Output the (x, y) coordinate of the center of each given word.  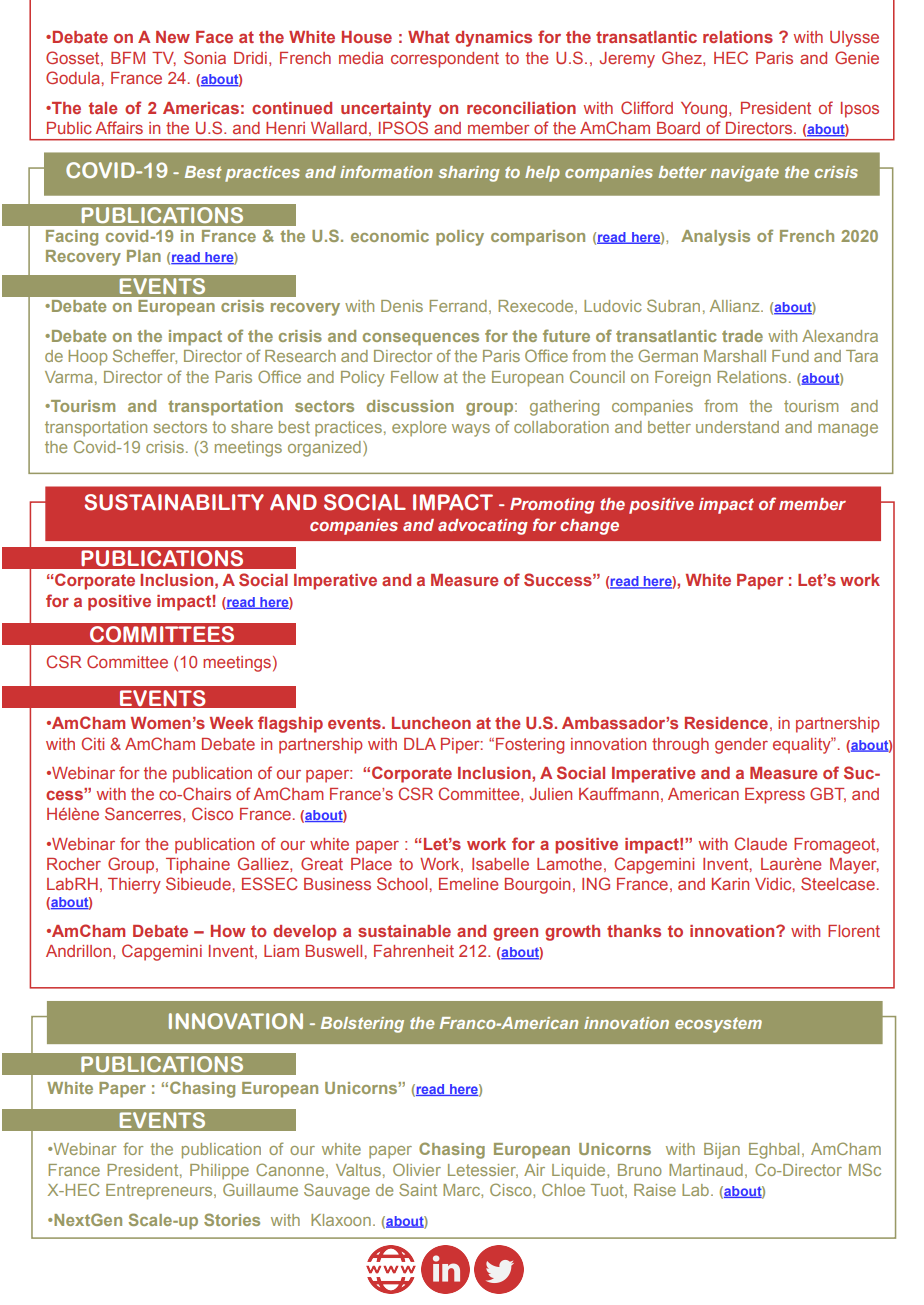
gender (741, 746)
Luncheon (431, 723)
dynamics (493, 39)
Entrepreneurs (160, 1192)
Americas (201, 108)
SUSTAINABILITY (174, 502)
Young (705, 110)
